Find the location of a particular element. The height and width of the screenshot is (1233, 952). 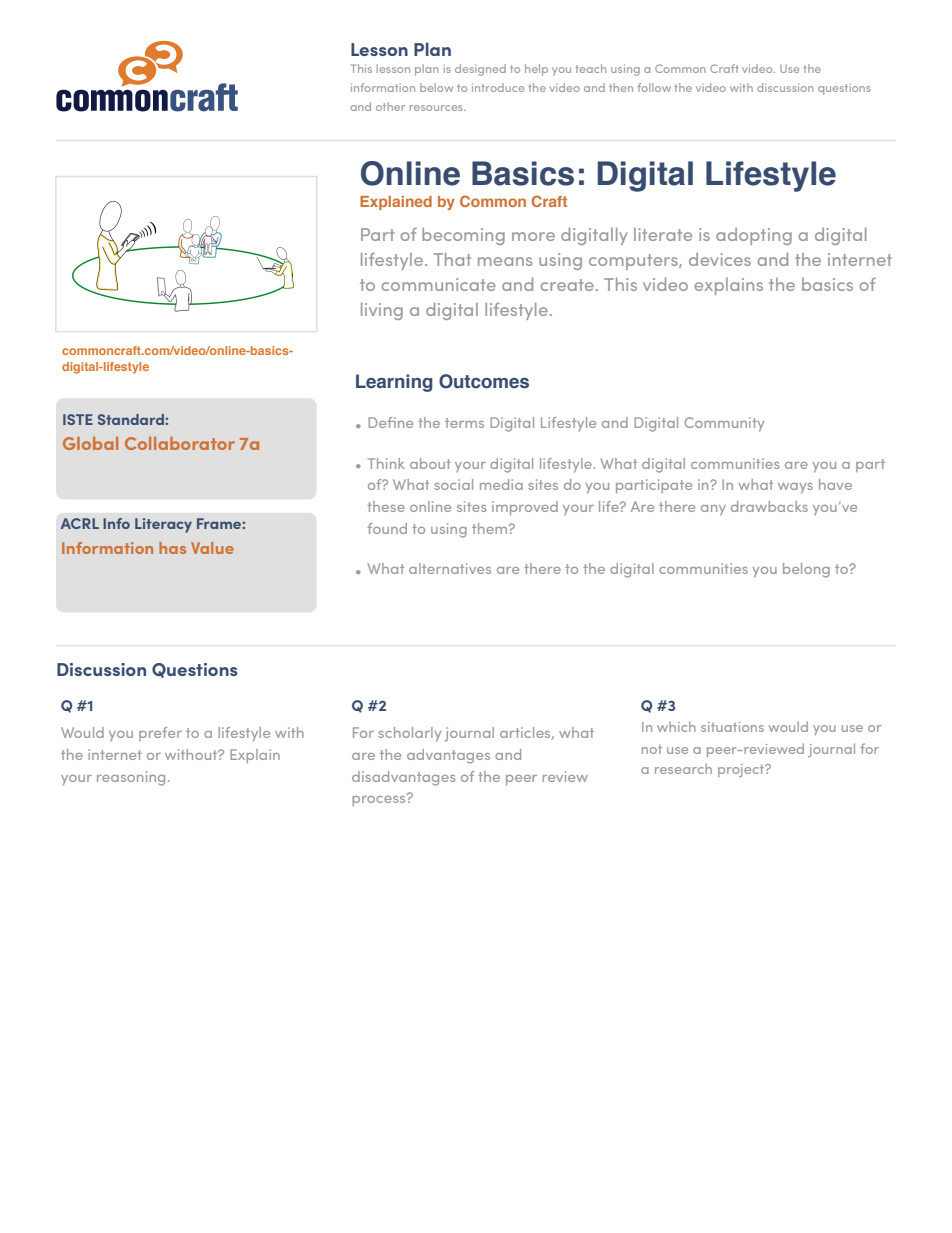

living is located at coordinates (382, 311).
